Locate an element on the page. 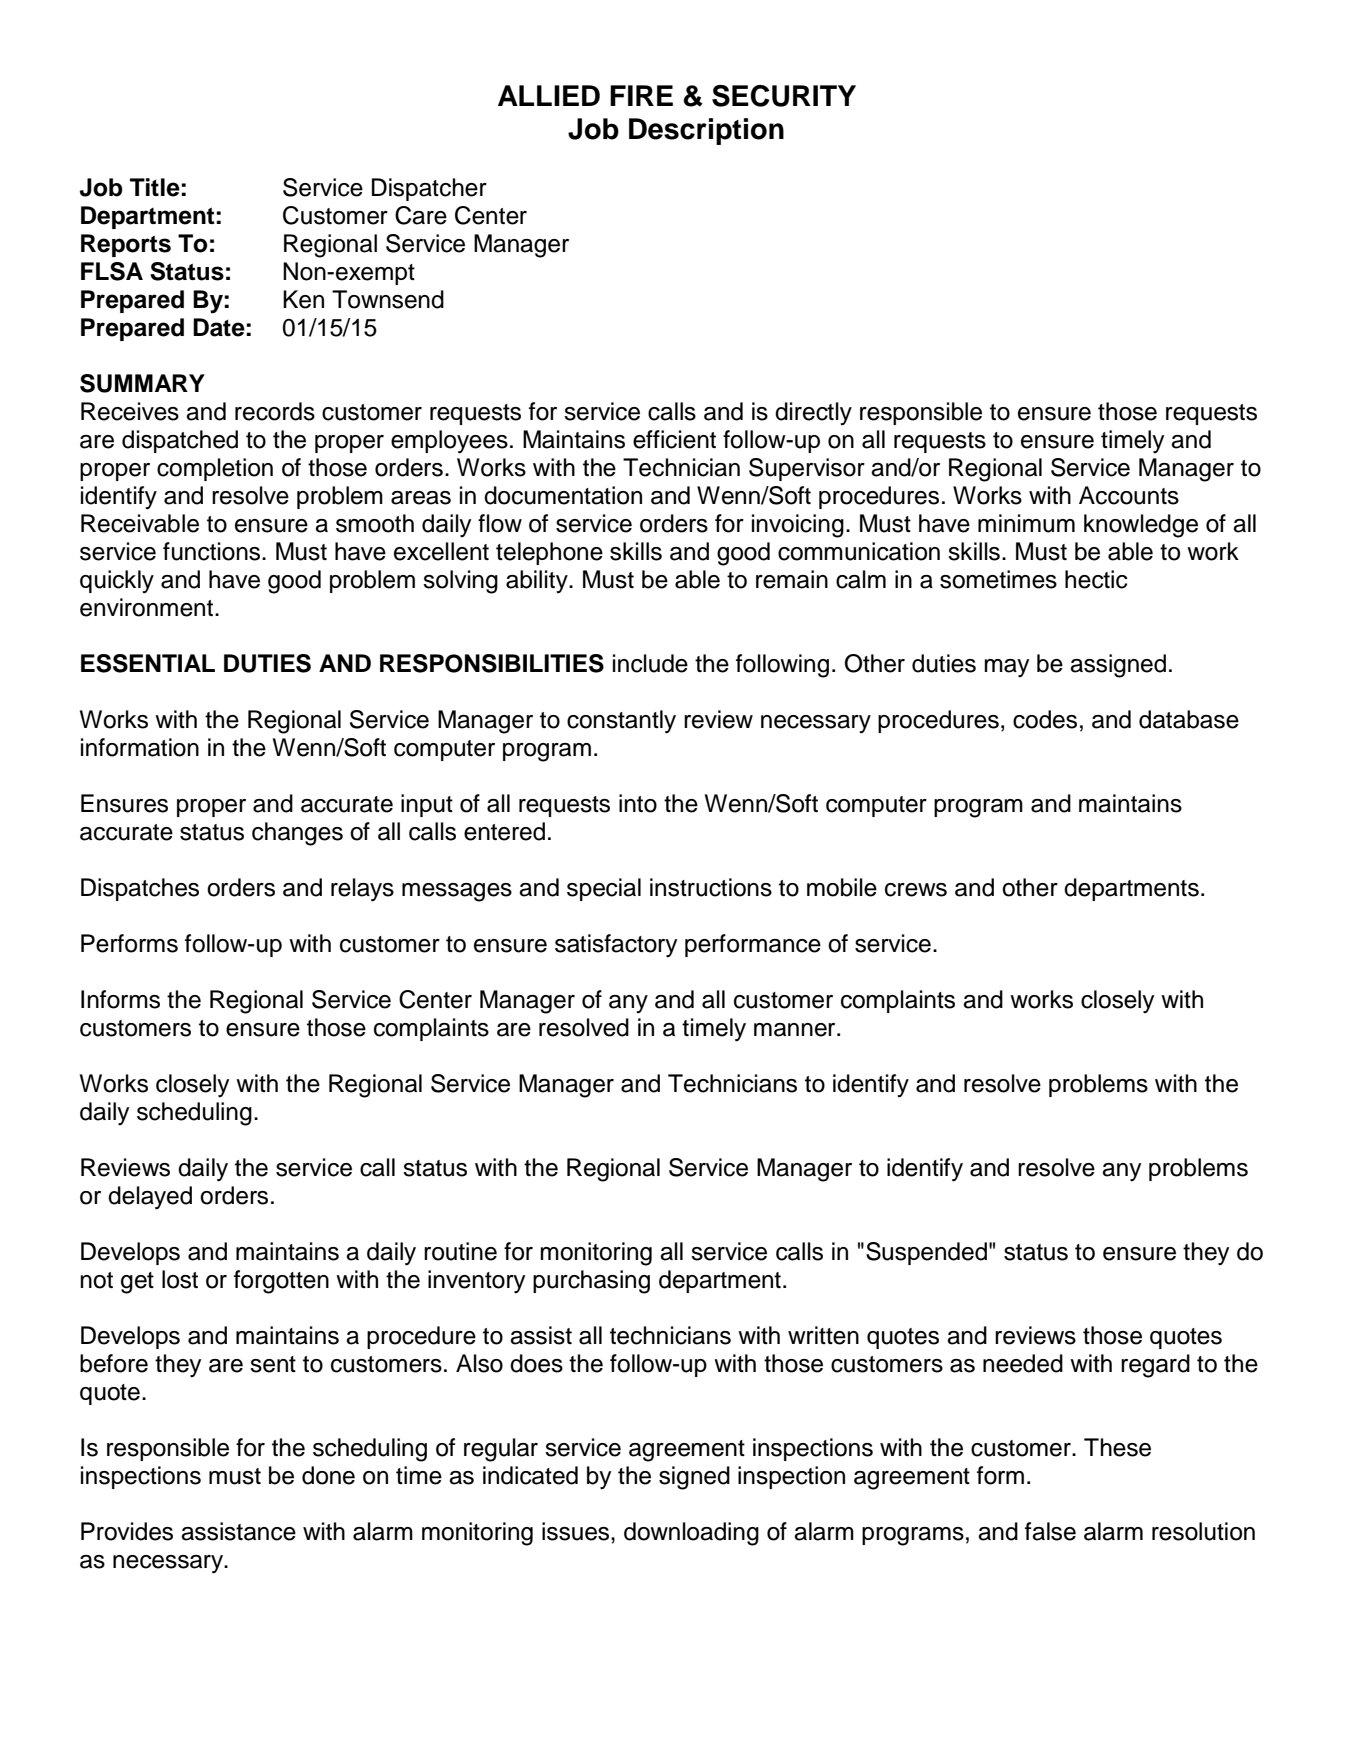  done is located at coordinates (328, 1475).
